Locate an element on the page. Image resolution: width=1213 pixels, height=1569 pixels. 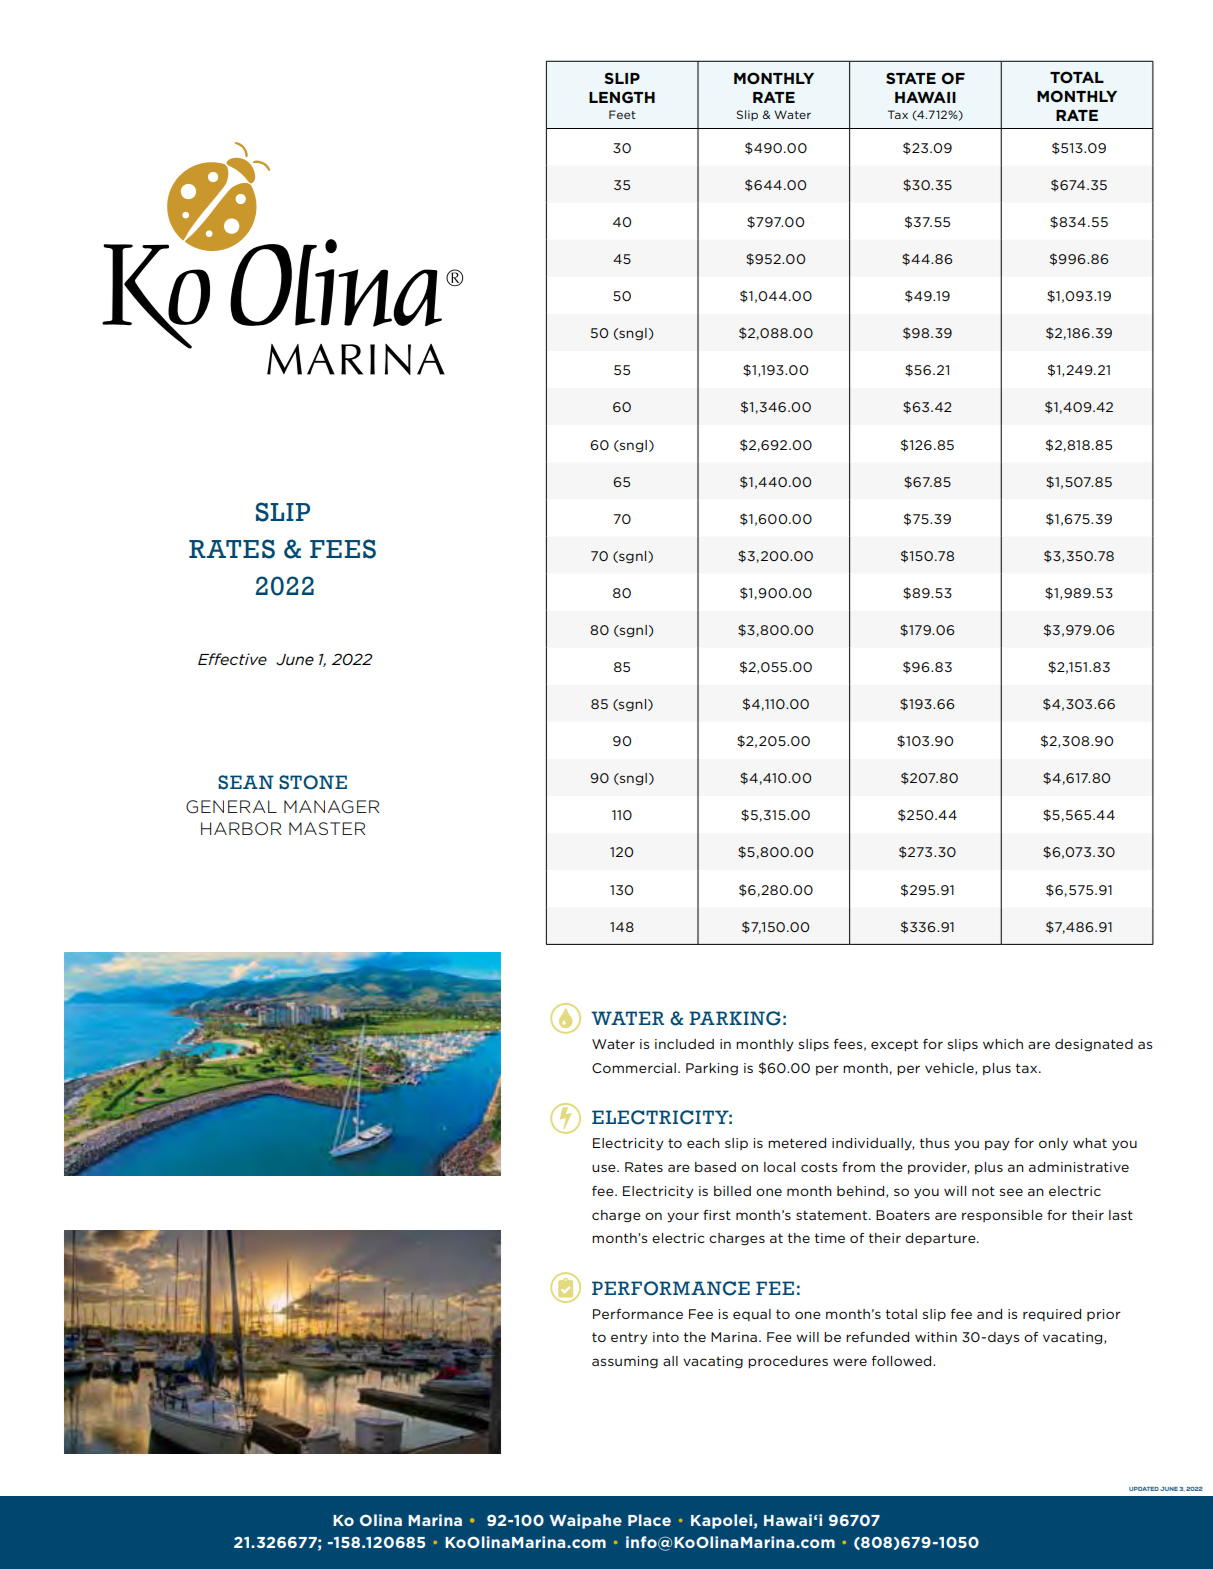
UPDATED is located at coordinates (1144, 1489).
